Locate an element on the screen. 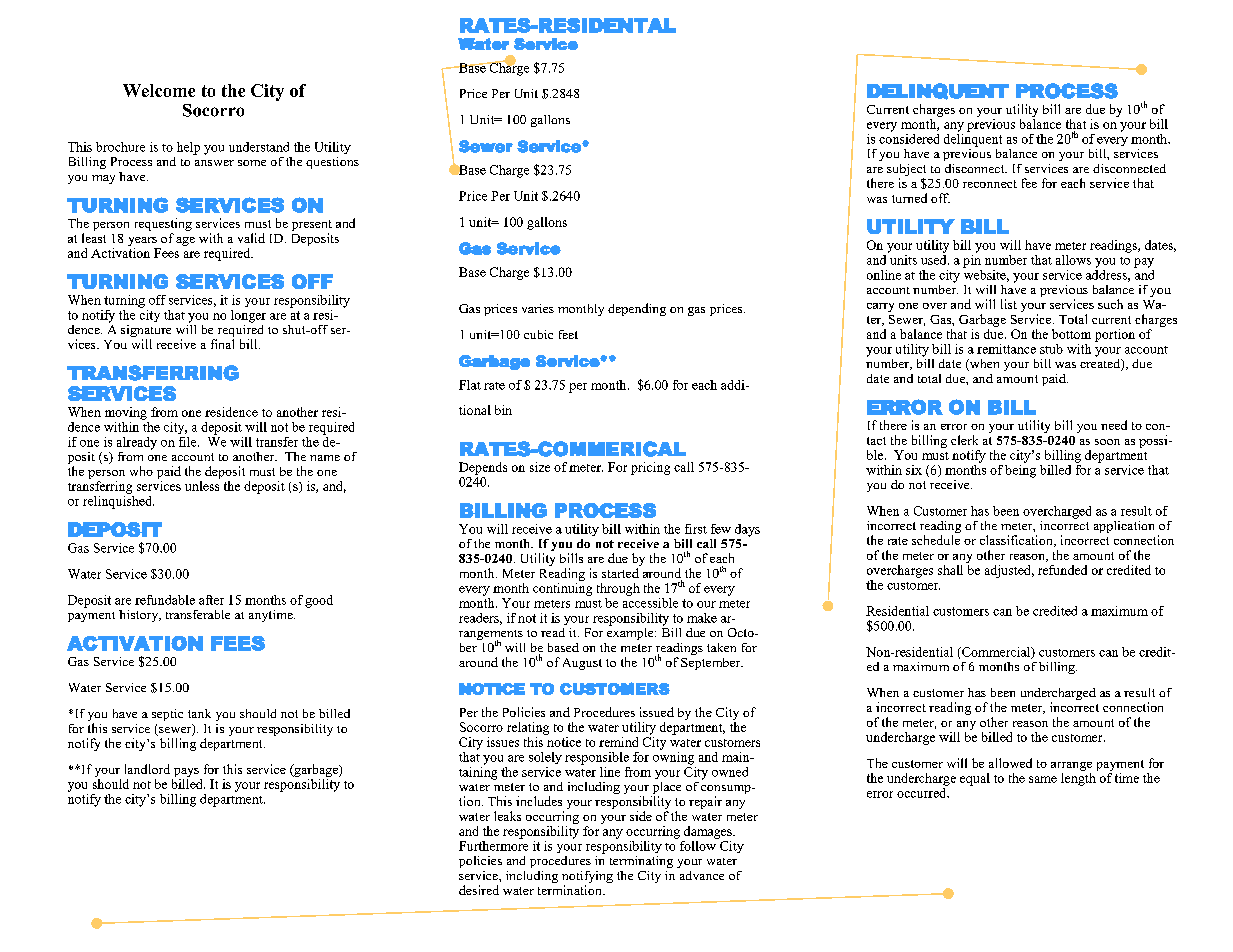 The width and height of the screenshot is (1233, 952). pays is located at coordinates (186, 772).
